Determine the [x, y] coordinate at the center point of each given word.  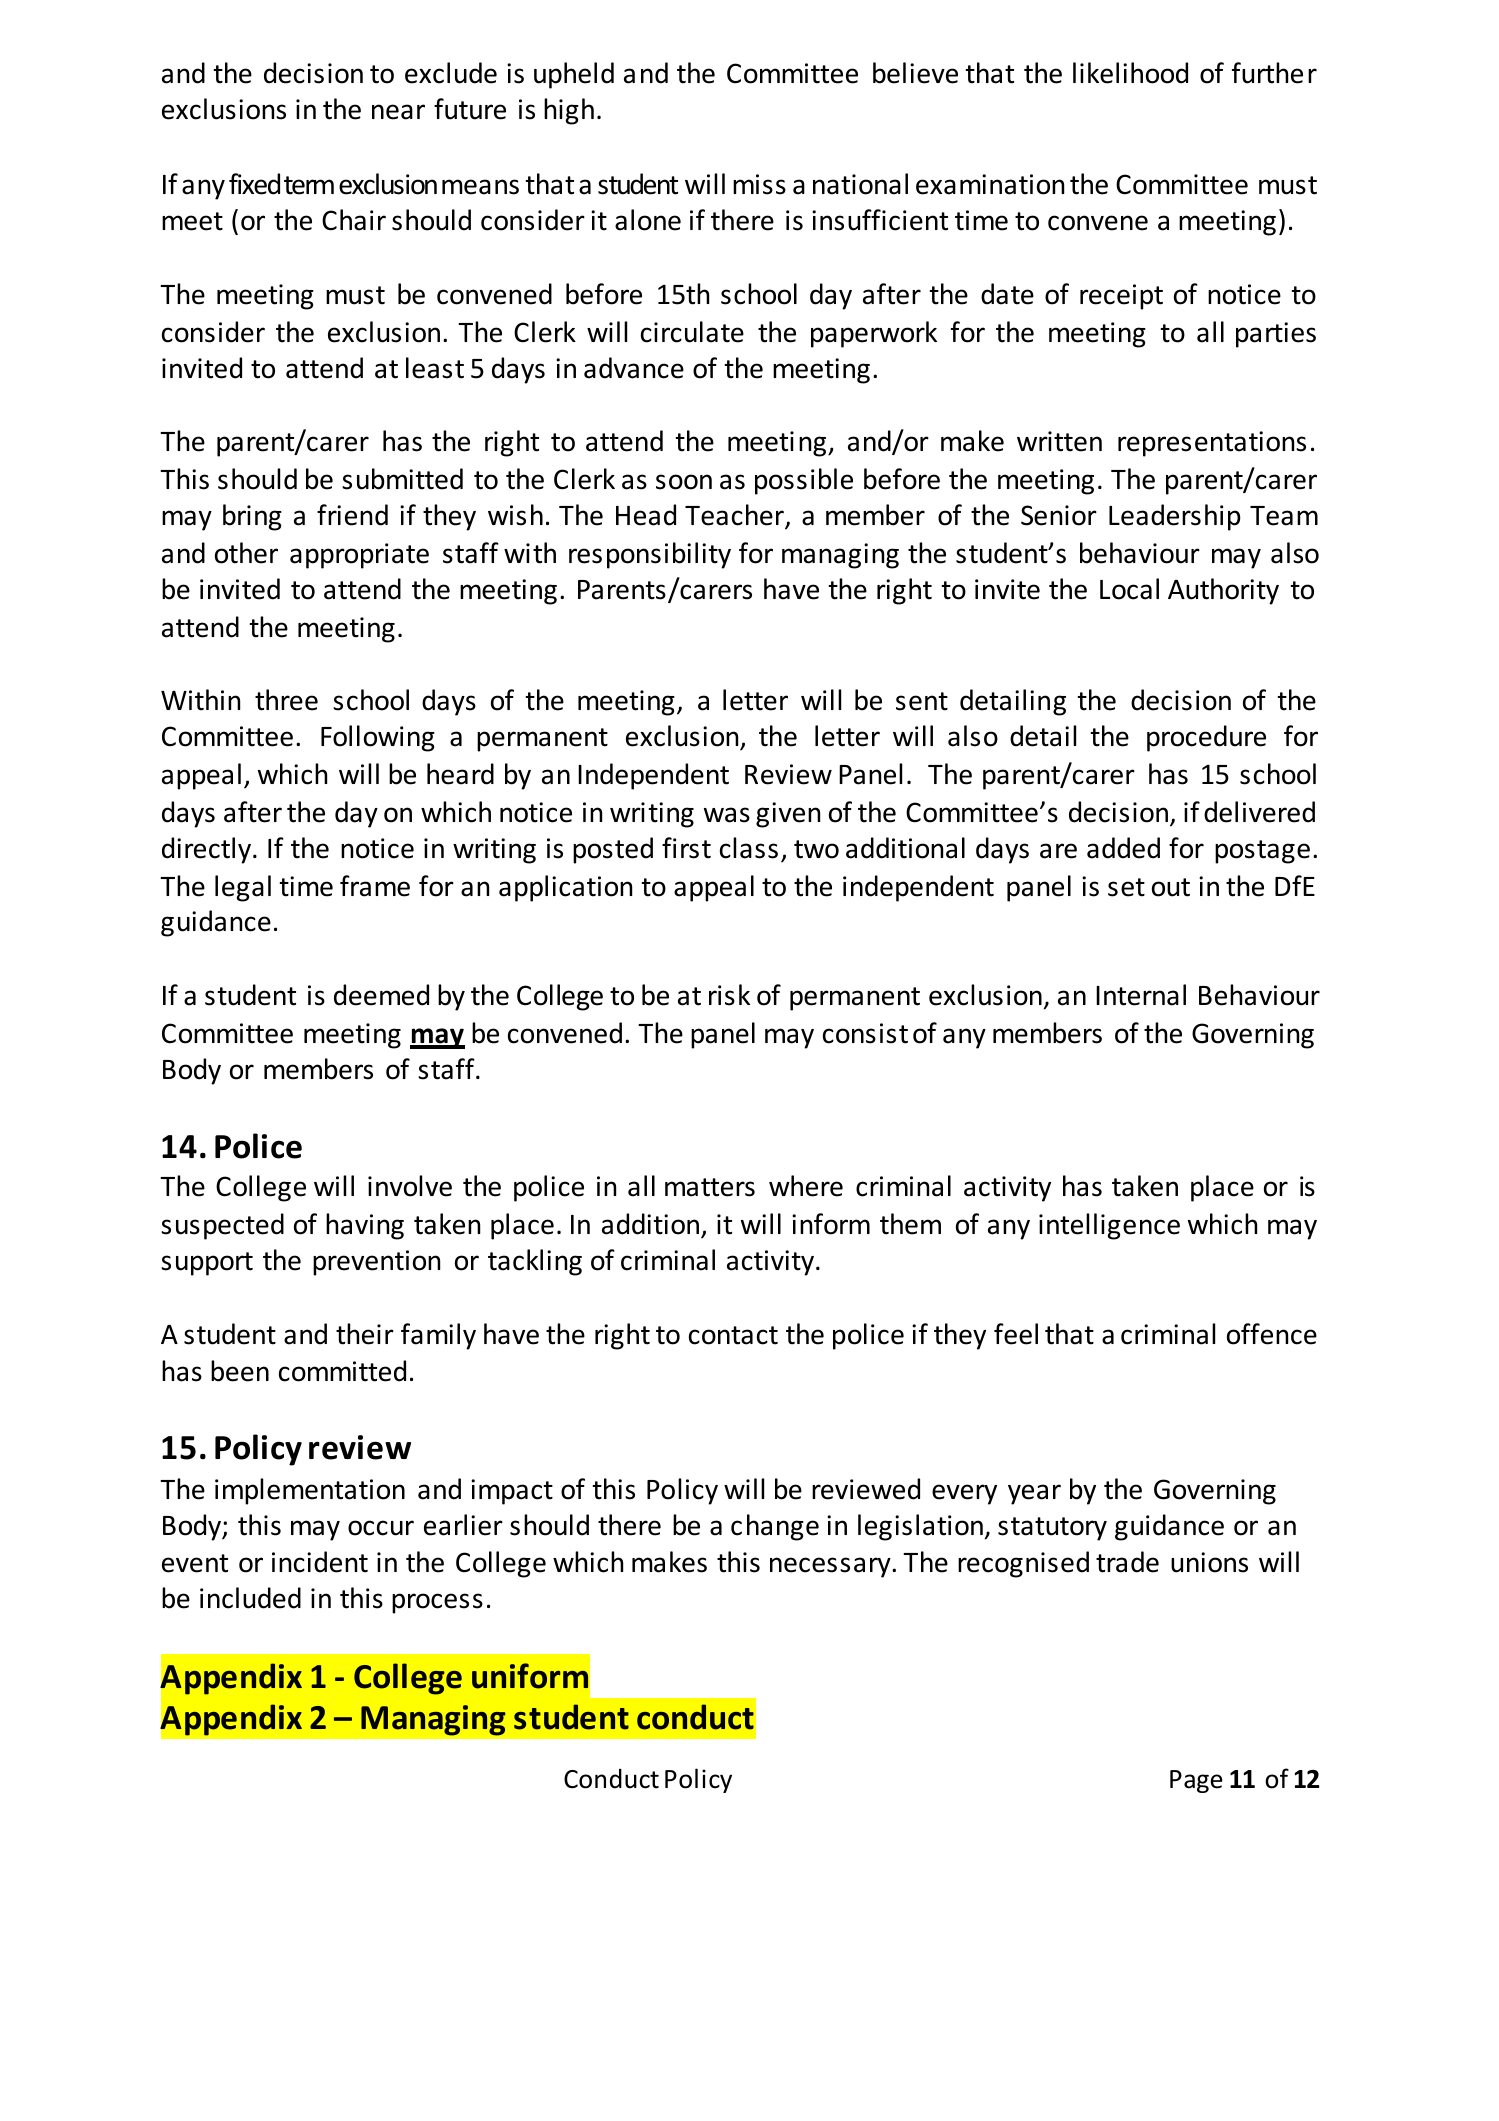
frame [375, 886]
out [1171, 887]
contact [733, 1335]
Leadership [1175, 517]
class [749, 848]
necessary [831, 1567]
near [398, 112]
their [365, 1334]
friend [352, 515]
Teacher [735, 516]
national [860, 184]
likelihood [1130, 73]
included [250, 1598]
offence [1272, 1334]
